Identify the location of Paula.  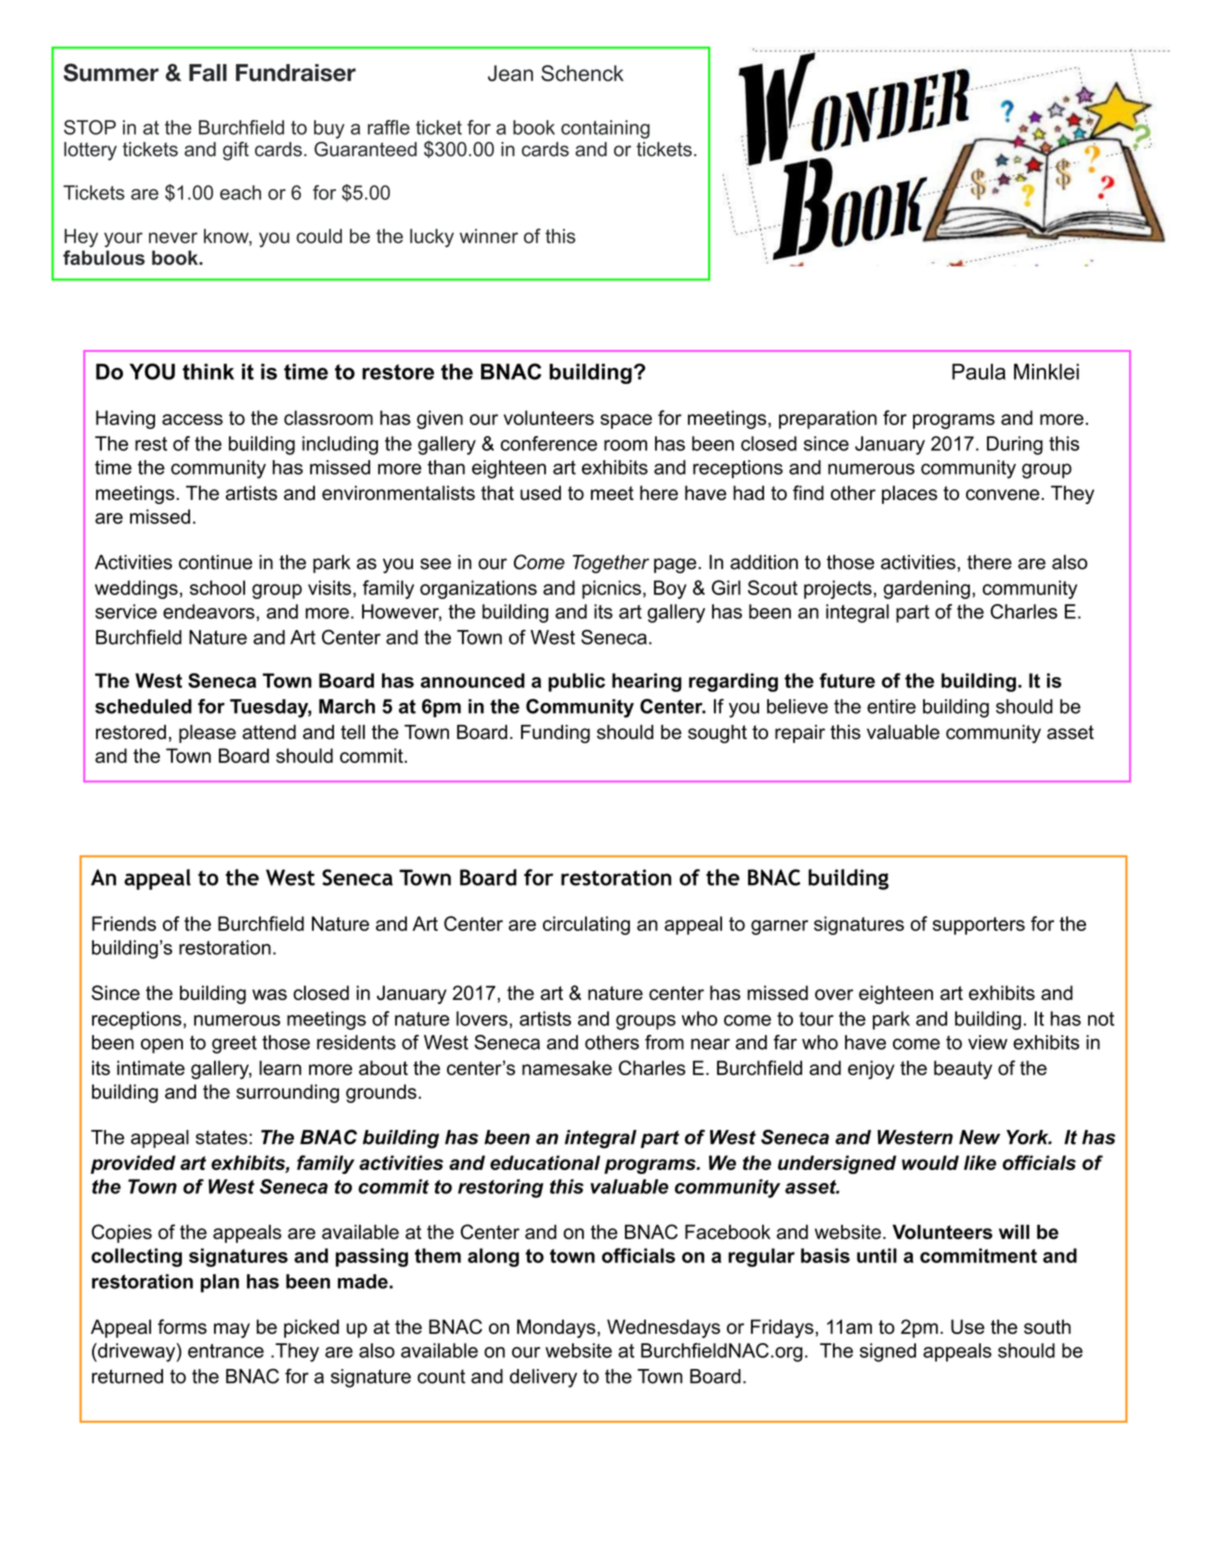
(979, 371).
